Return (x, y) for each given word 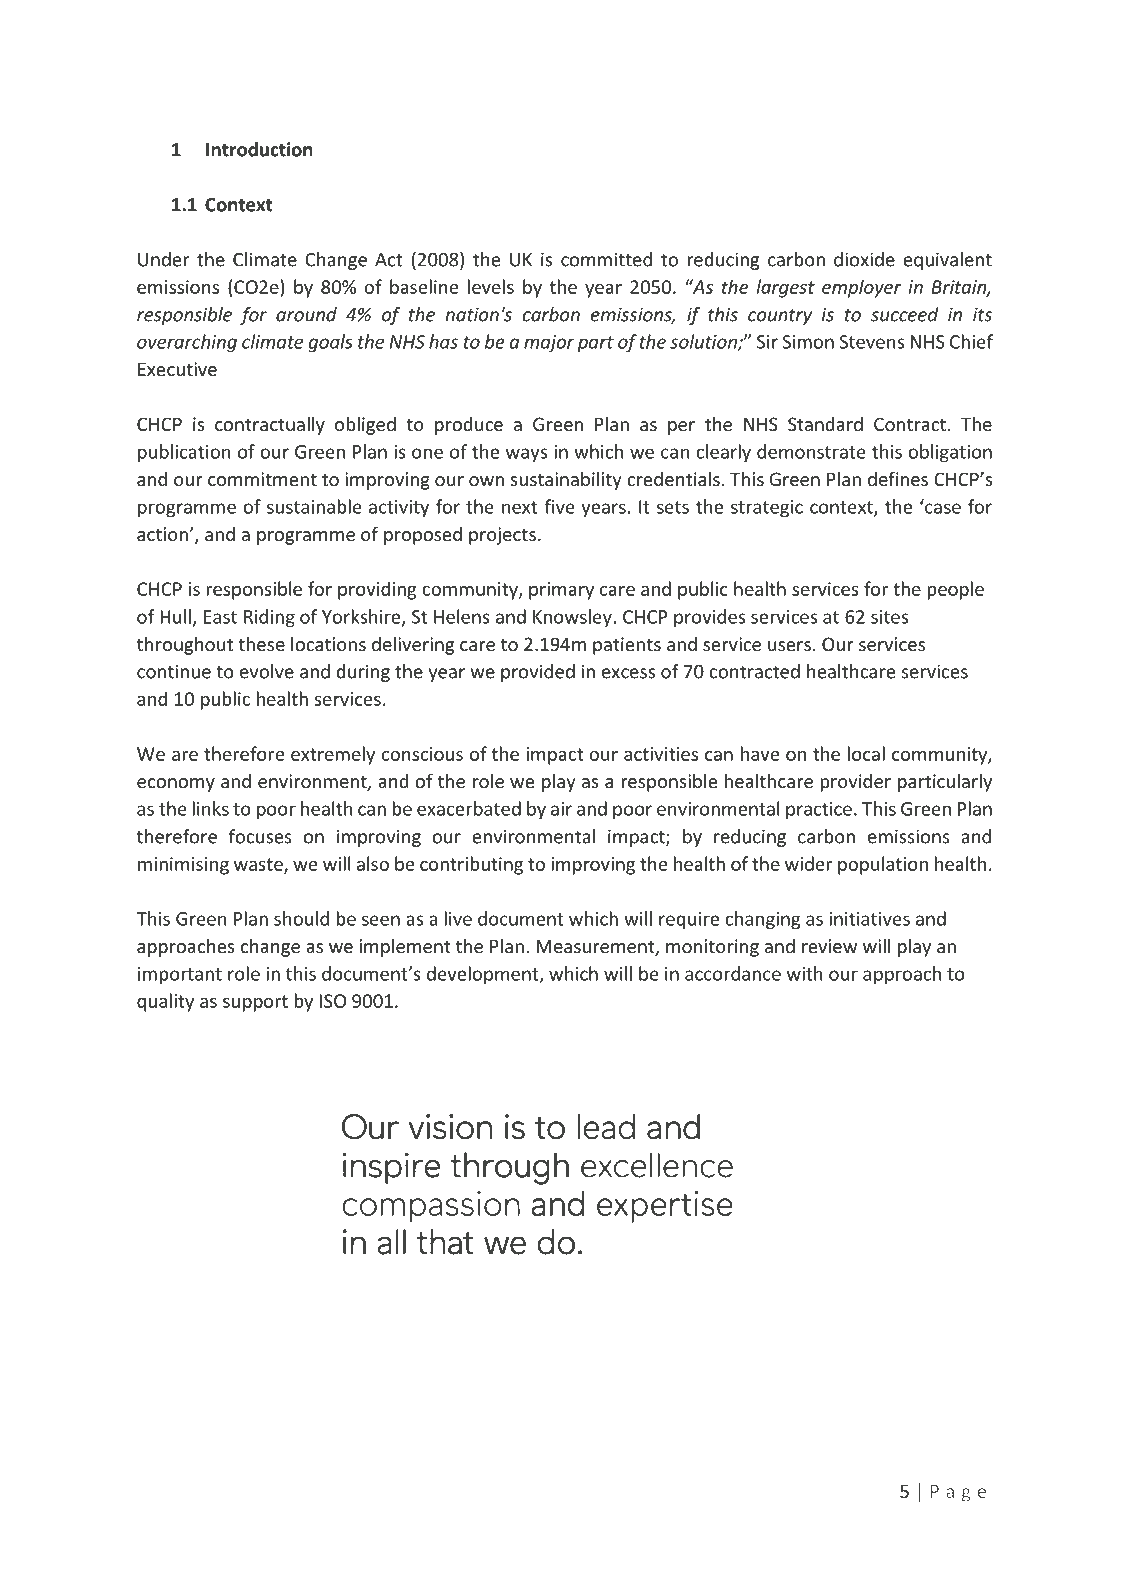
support (255, 1003)
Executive (177, 369)
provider (856, 783)
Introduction (259, 149)
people (956, 590)
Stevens (871, 342)
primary (561, 591)
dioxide (864, 259)
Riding (269, 618)
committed (606, 259)
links (211, 808)
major (549, 343)
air (561, 809)
